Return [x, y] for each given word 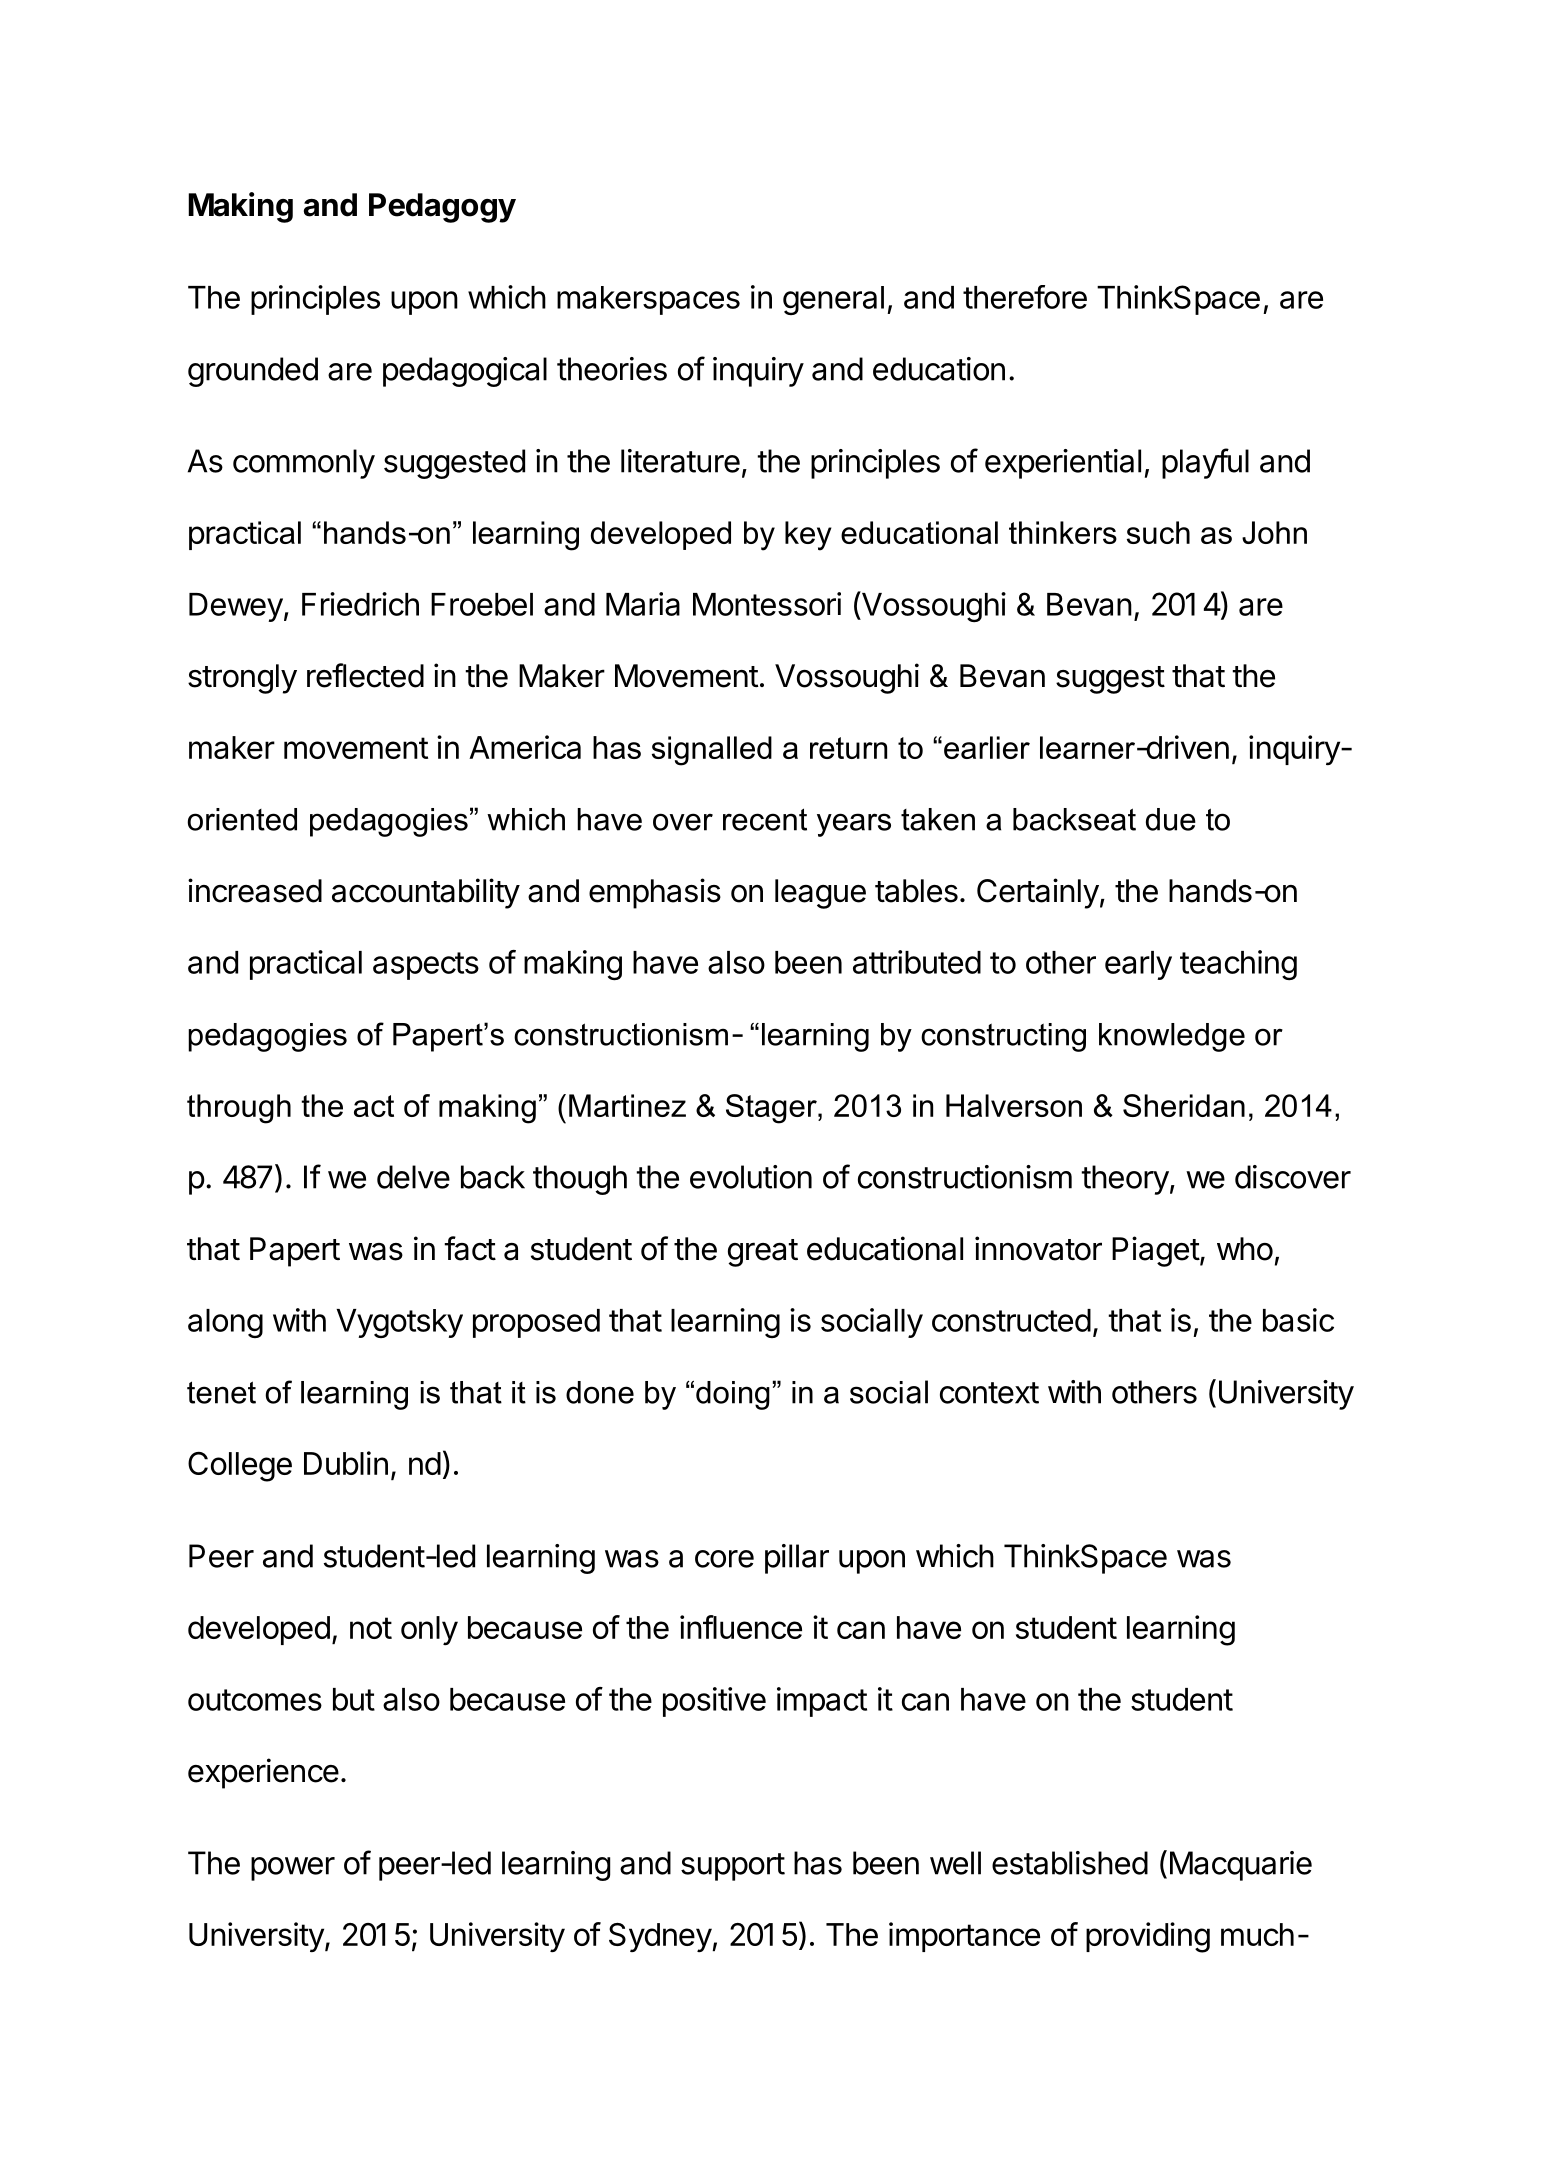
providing [1148, 1937]
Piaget [1156, 1251]
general [833, 300]
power [293, 1869]
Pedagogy [442, 208]
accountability [426, 893]
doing [733, 1395]
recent [765, 819]
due [1171, 819]
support [733, 1867]
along [225, 1323]
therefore [1025, 297]
